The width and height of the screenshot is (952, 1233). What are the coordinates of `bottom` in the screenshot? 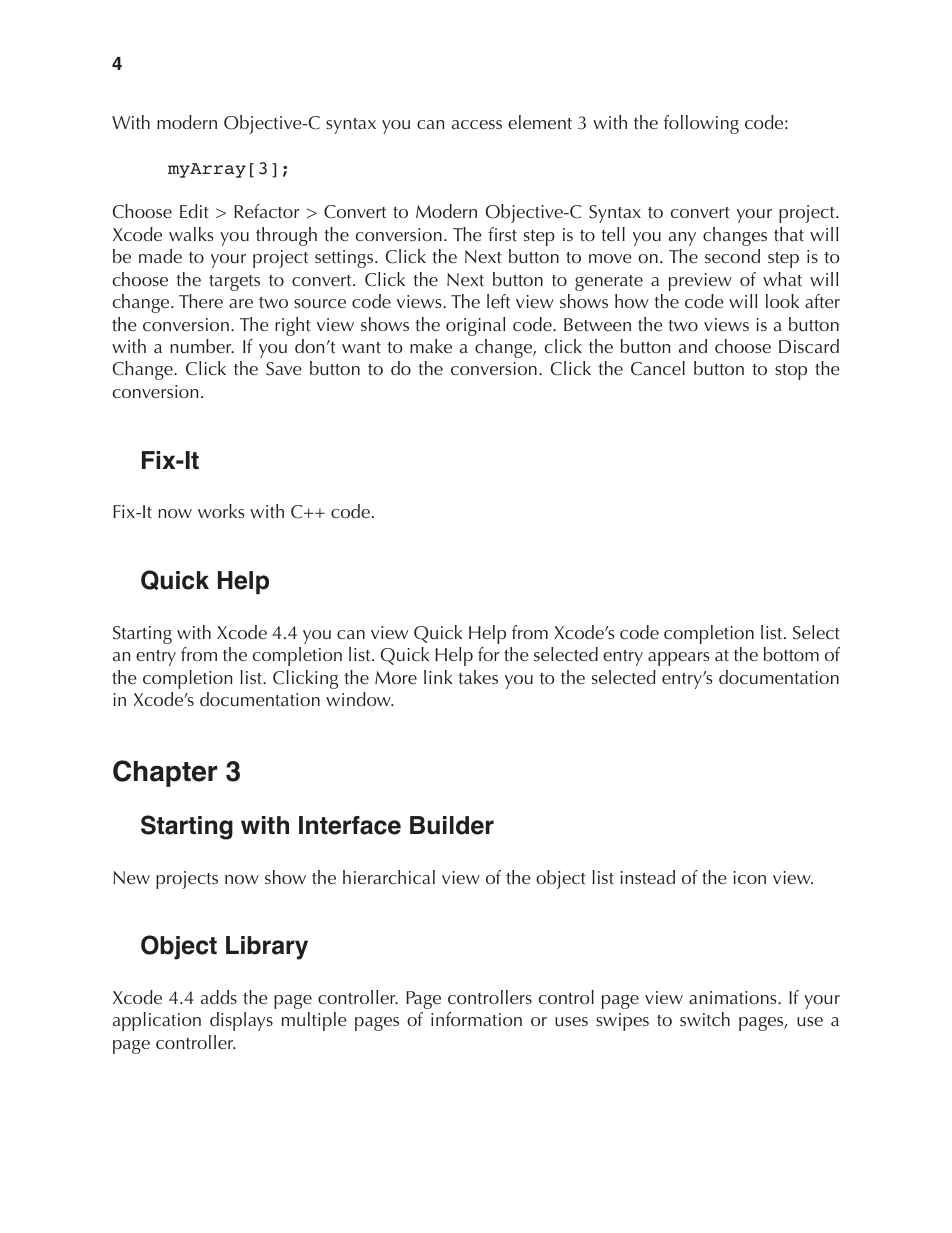 It's located at (791, 654).
